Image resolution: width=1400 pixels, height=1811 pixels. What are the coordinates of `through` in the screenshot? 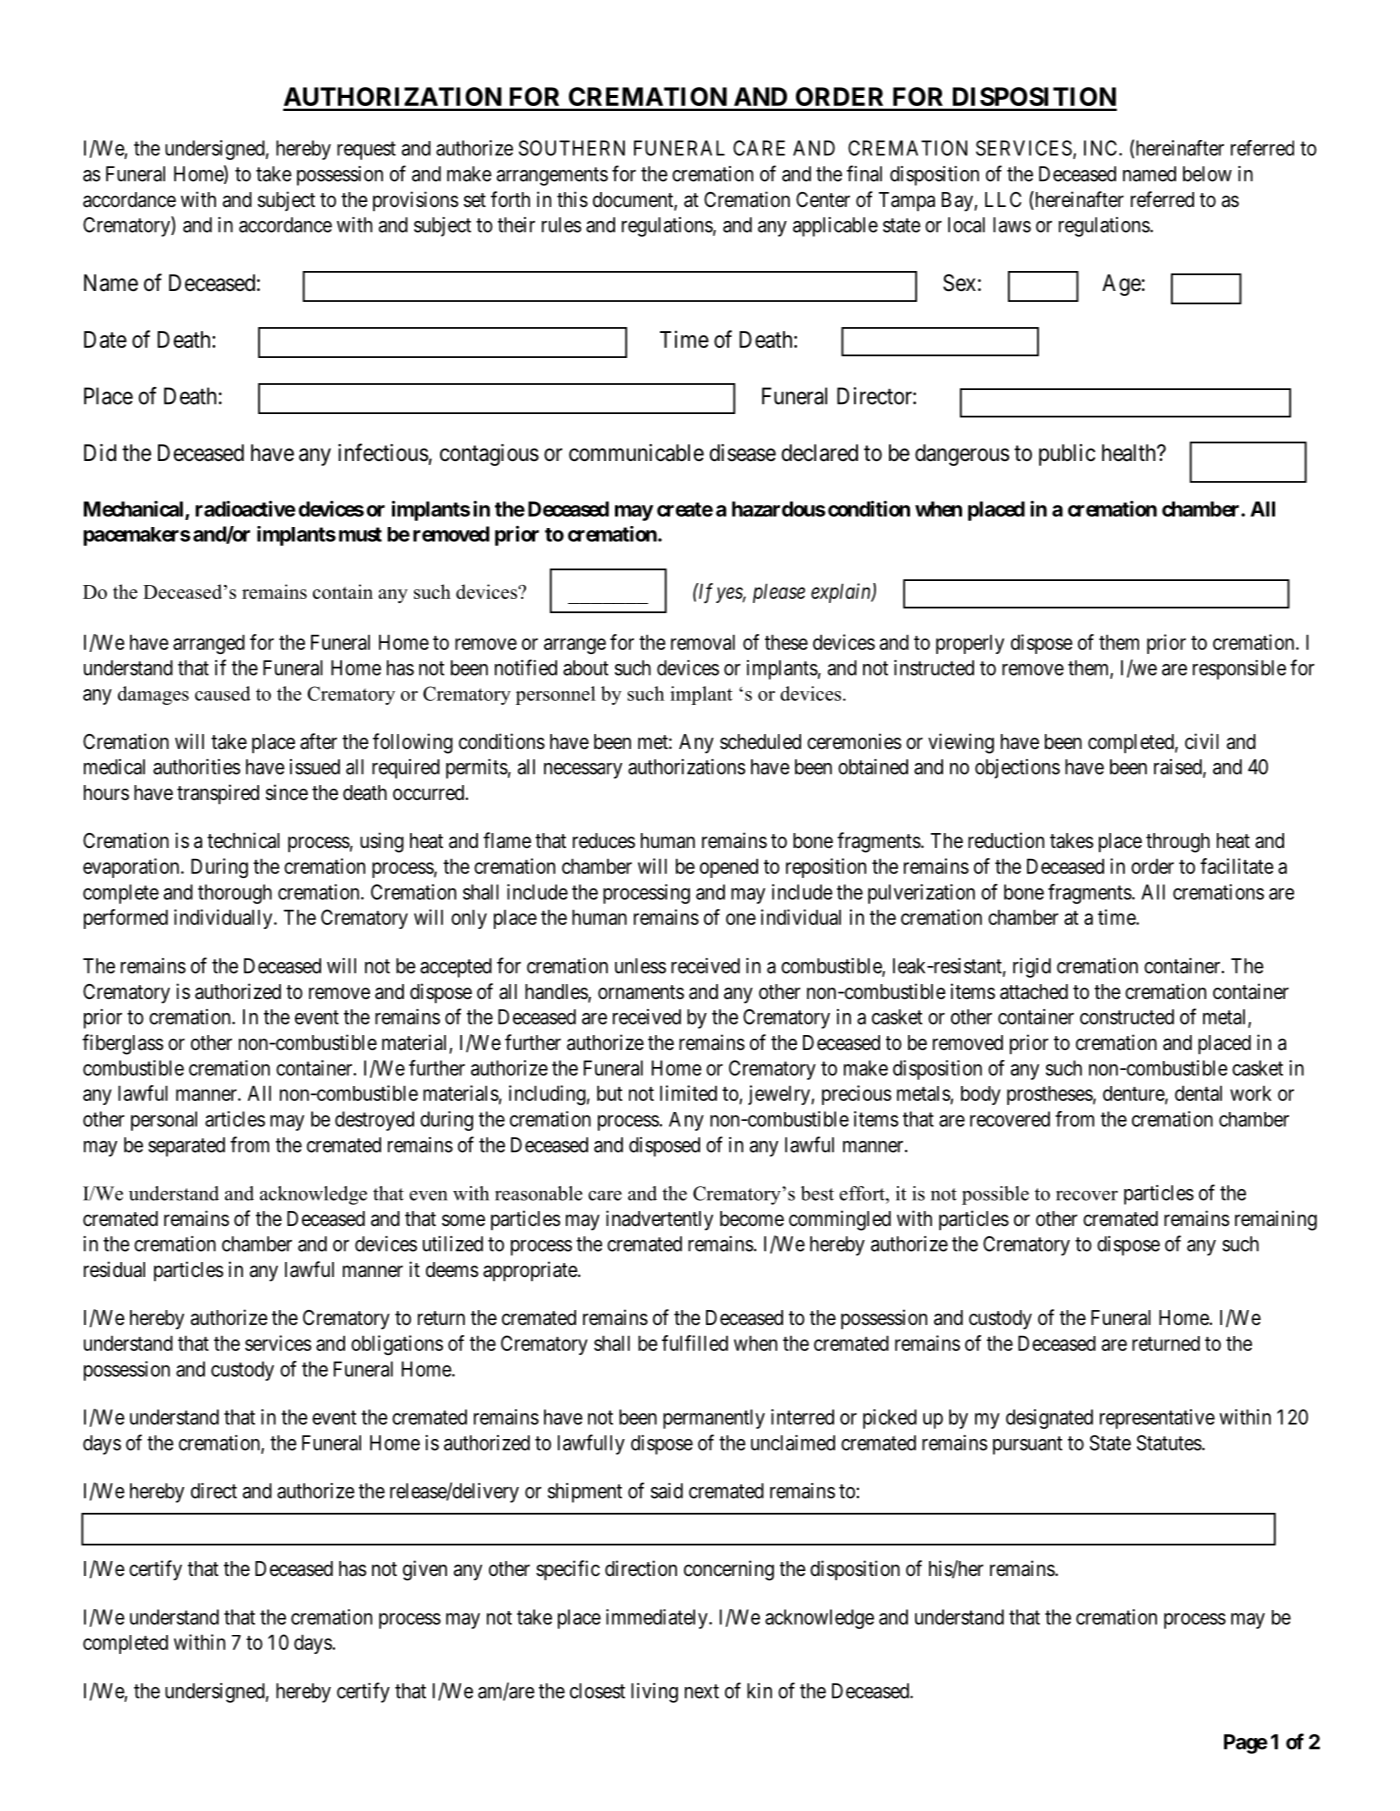 It's located at (1178, 843).
